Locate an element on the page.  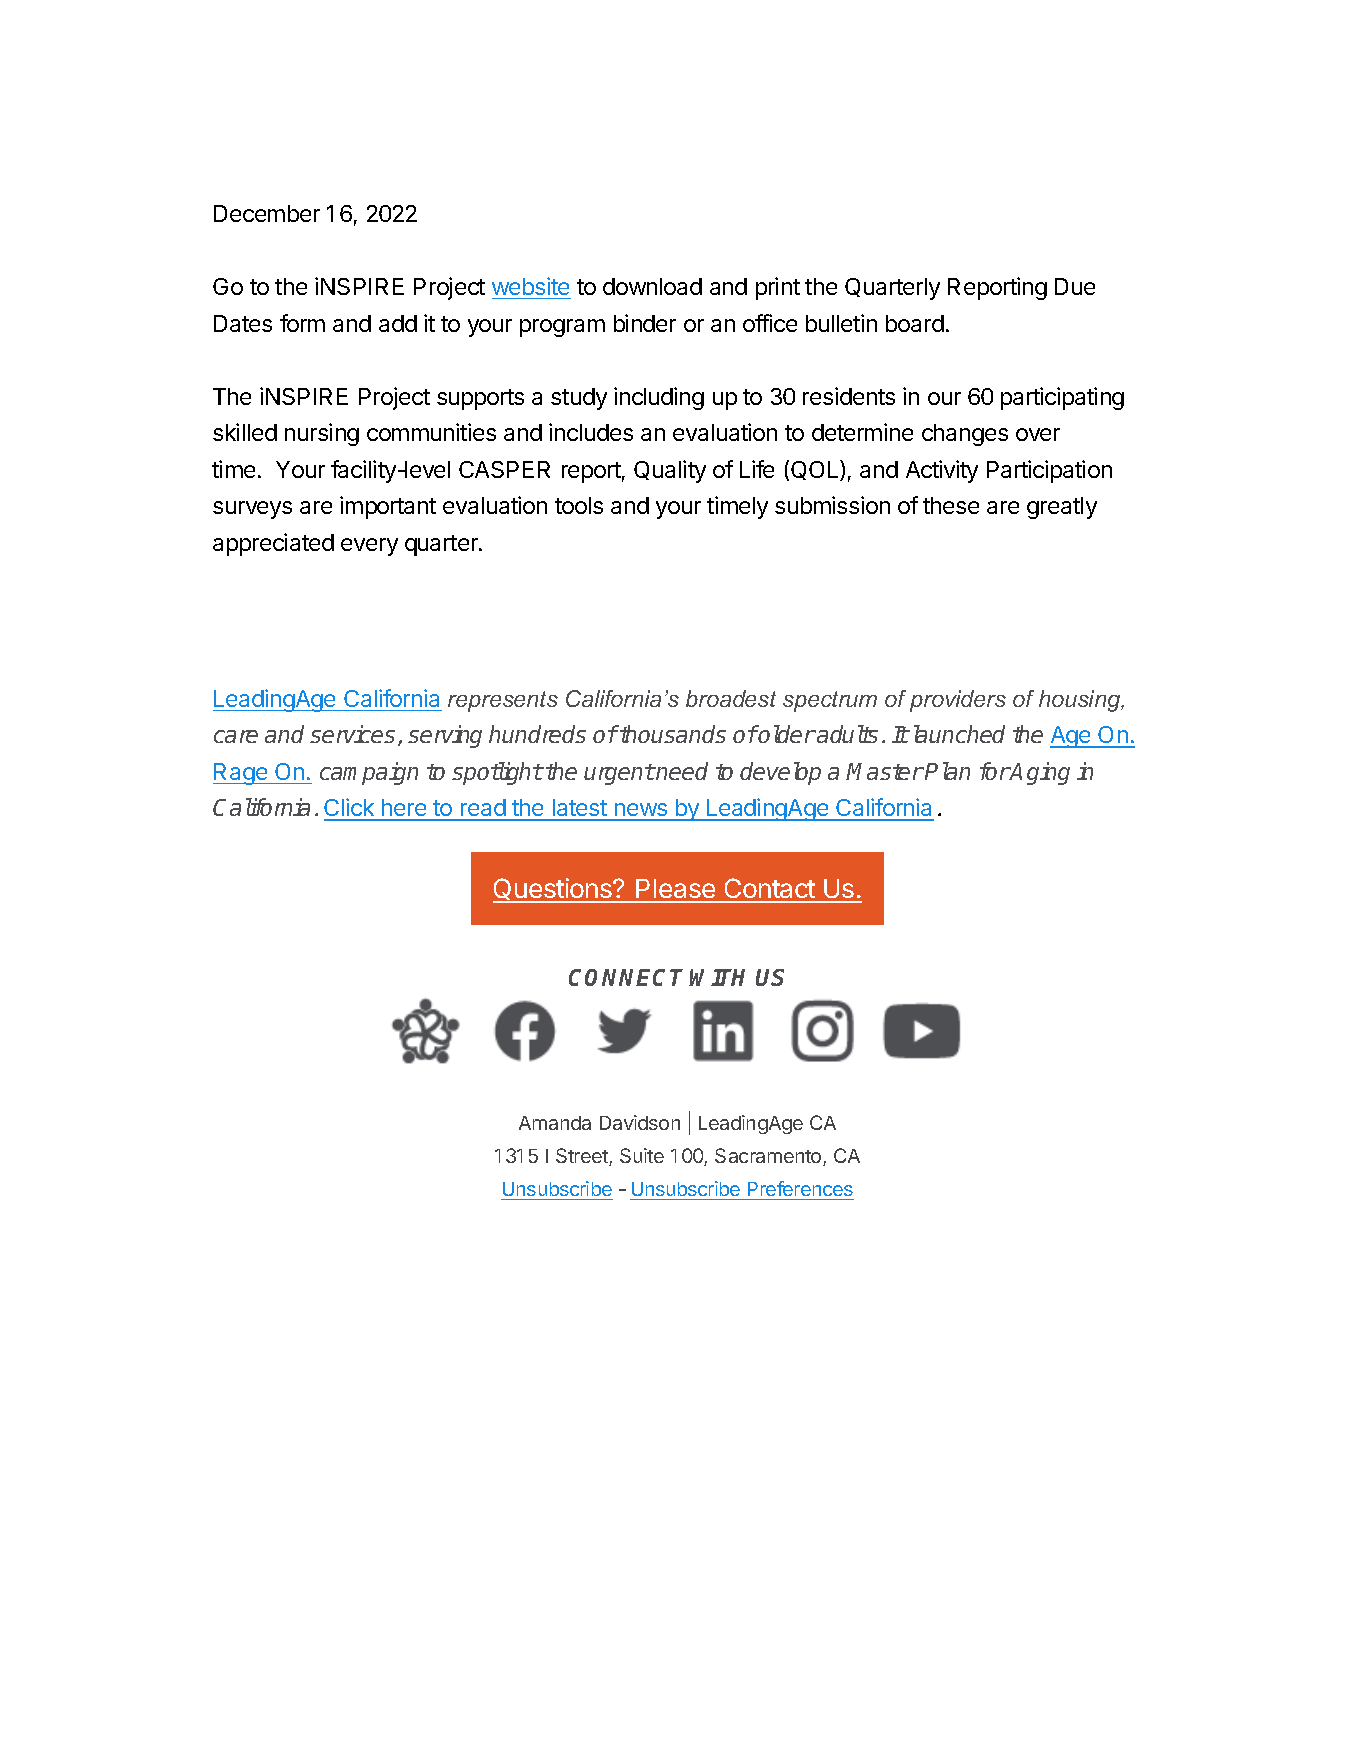
download is located at coordinates (652, 286).
